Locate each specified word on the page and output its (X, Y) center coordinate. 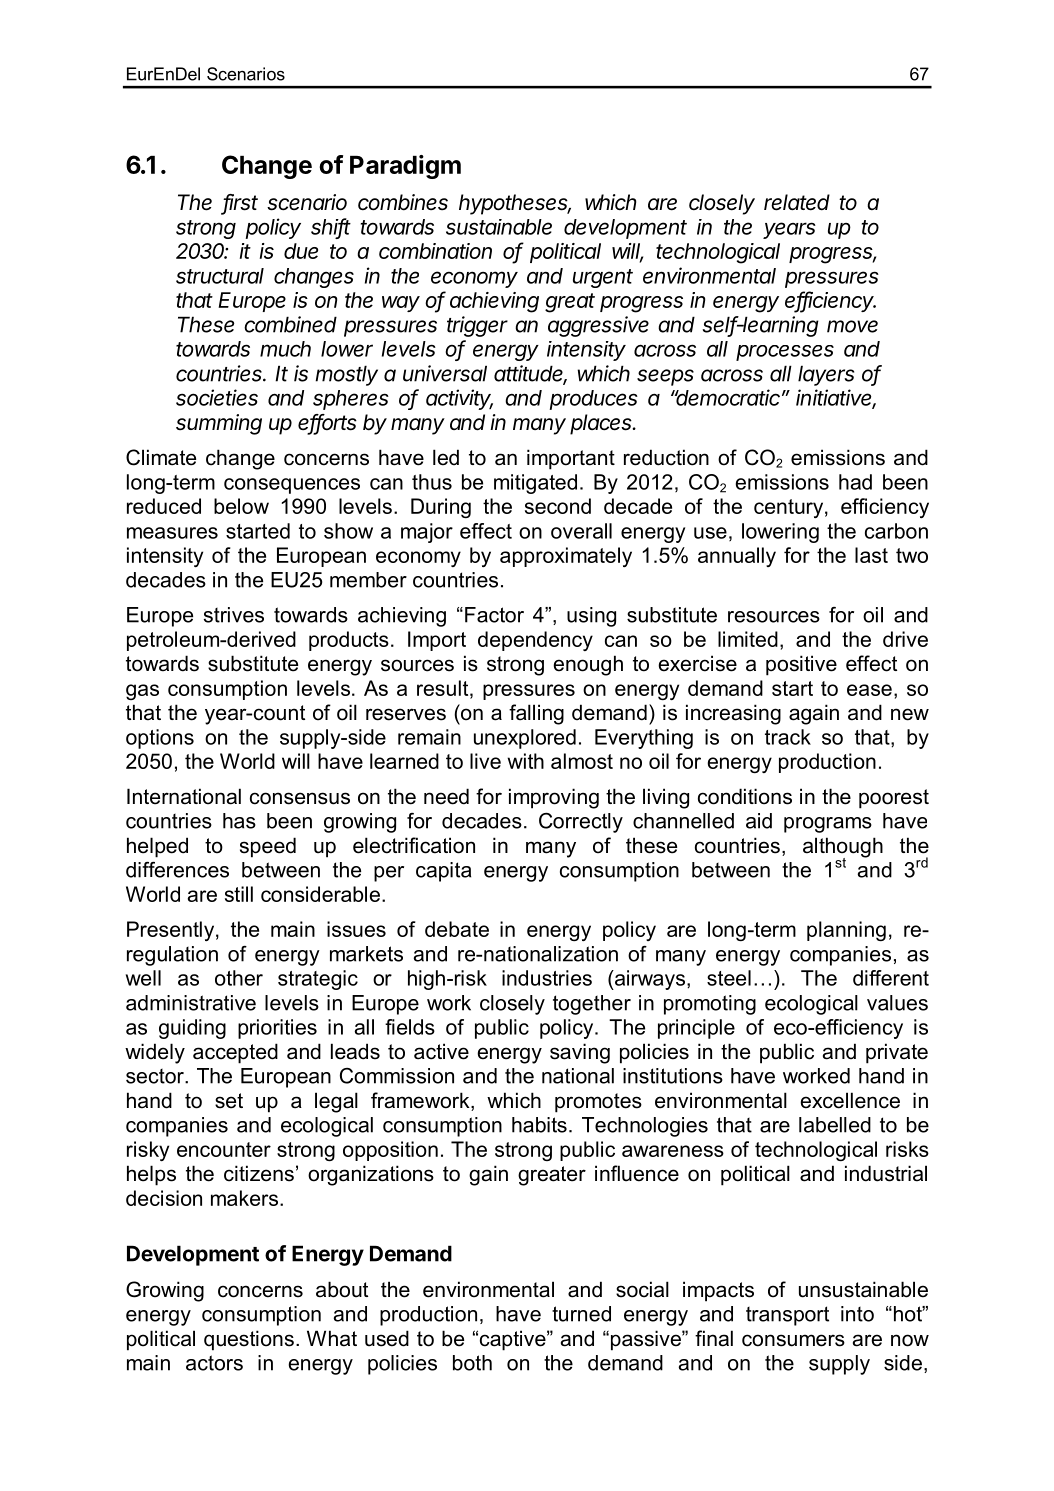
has (239, 821)
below (241, 506)
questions (249, 1340)
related (797, 202)
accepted (235, 1053)
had (855, 482)
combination (435, 251)
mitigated (535, 484)
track (788, 737)
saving (580, 1053)
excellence (850, 1100)
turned (581, 1314)
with (525, 761)
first (240, 203)
